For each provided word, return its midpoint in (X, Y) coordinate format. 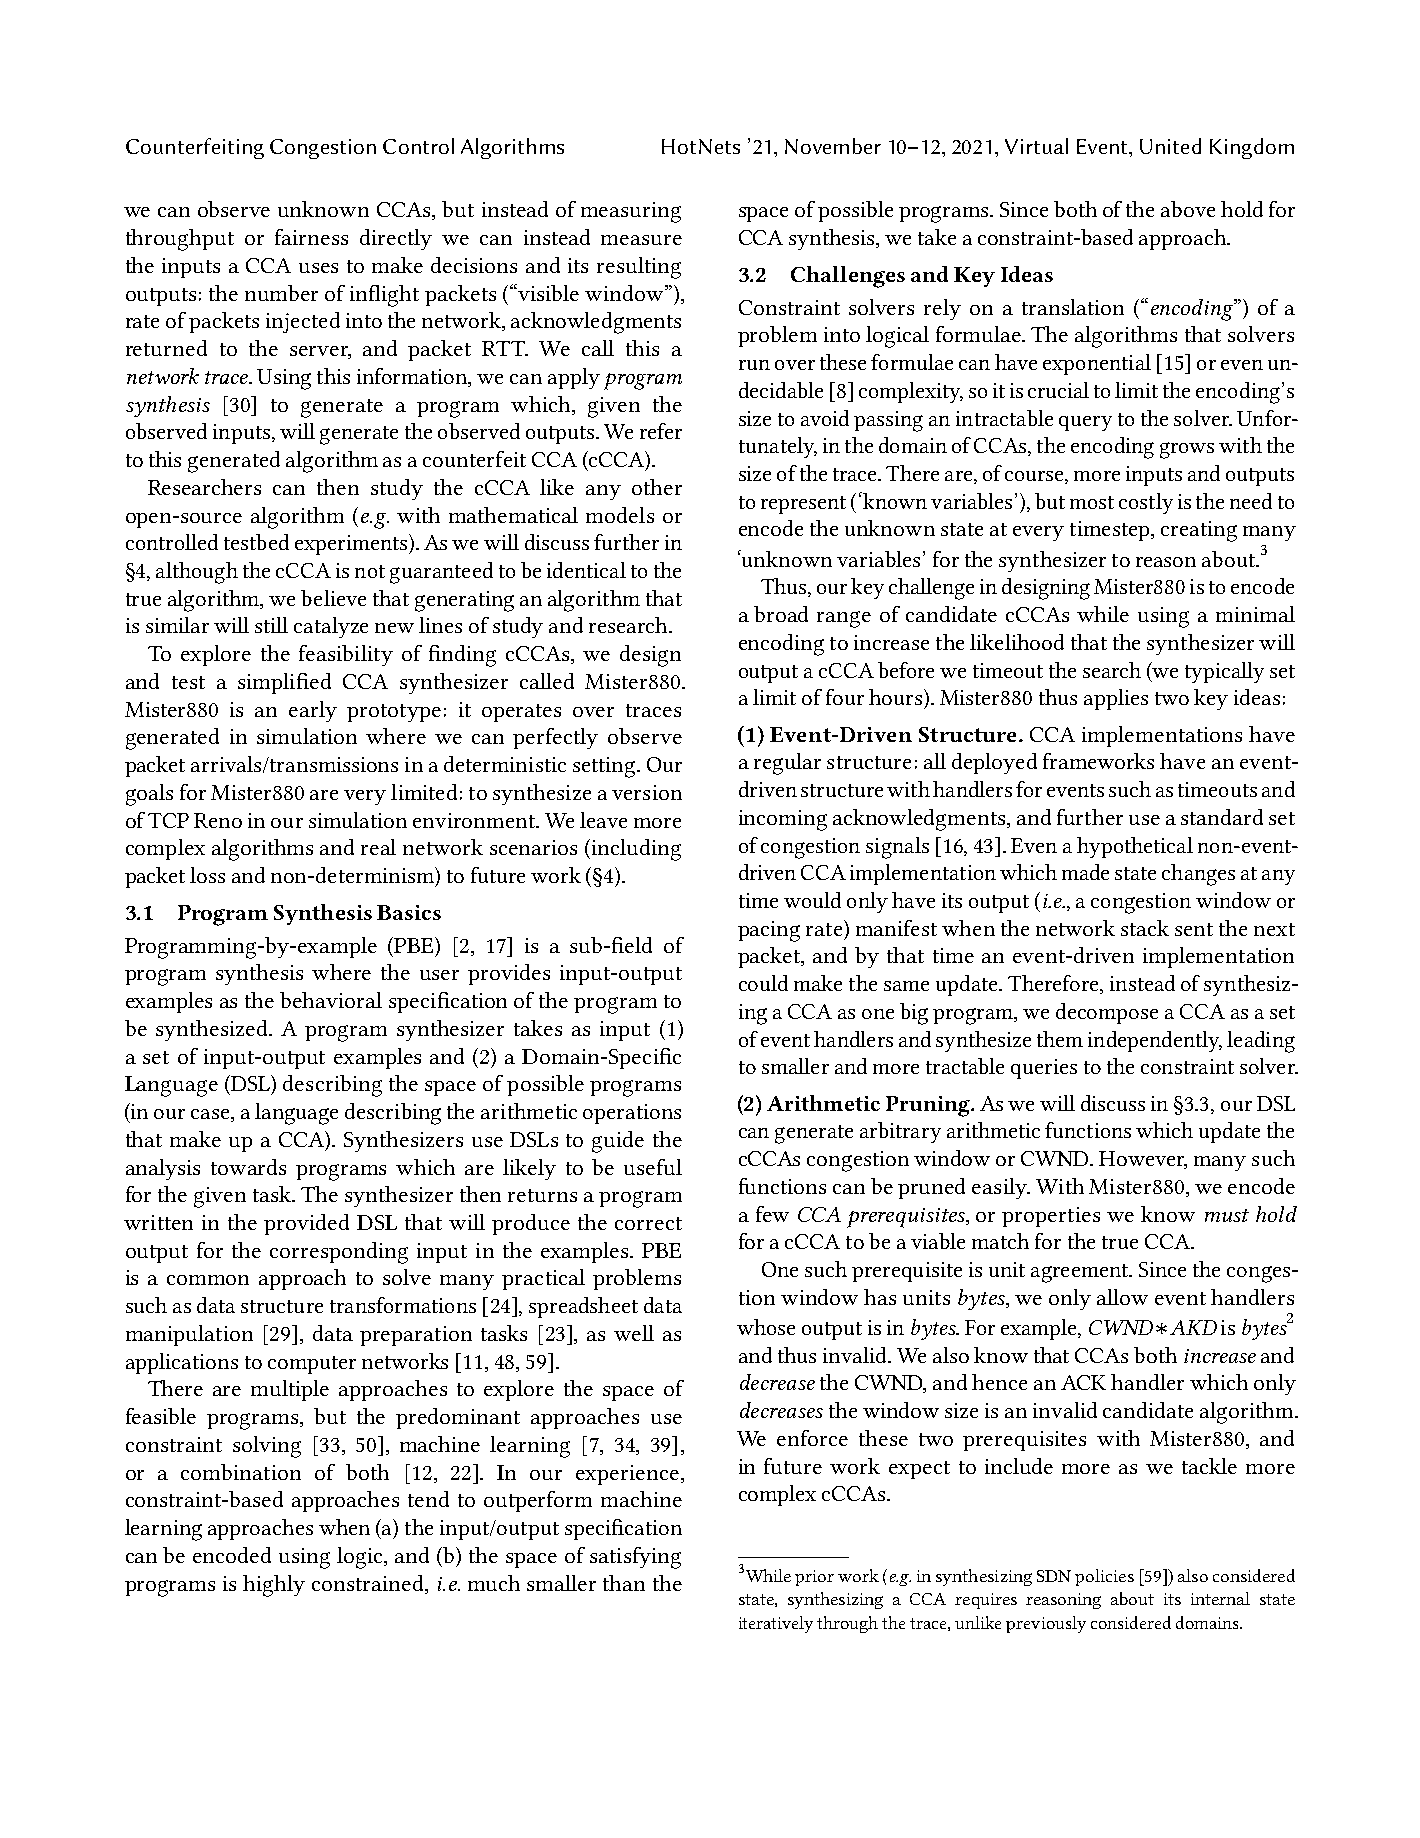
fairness (311, 237)
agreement (1081, 1273)
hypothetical (1135, 847)
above (1188, 209)
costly (1146, 503)
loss (207, 875)
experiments (352, 544)
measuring (631, 212)
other (657, 487)
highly (274, 1586)
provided (306, 1224)
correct (648, 1223)
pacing (769, 931)
